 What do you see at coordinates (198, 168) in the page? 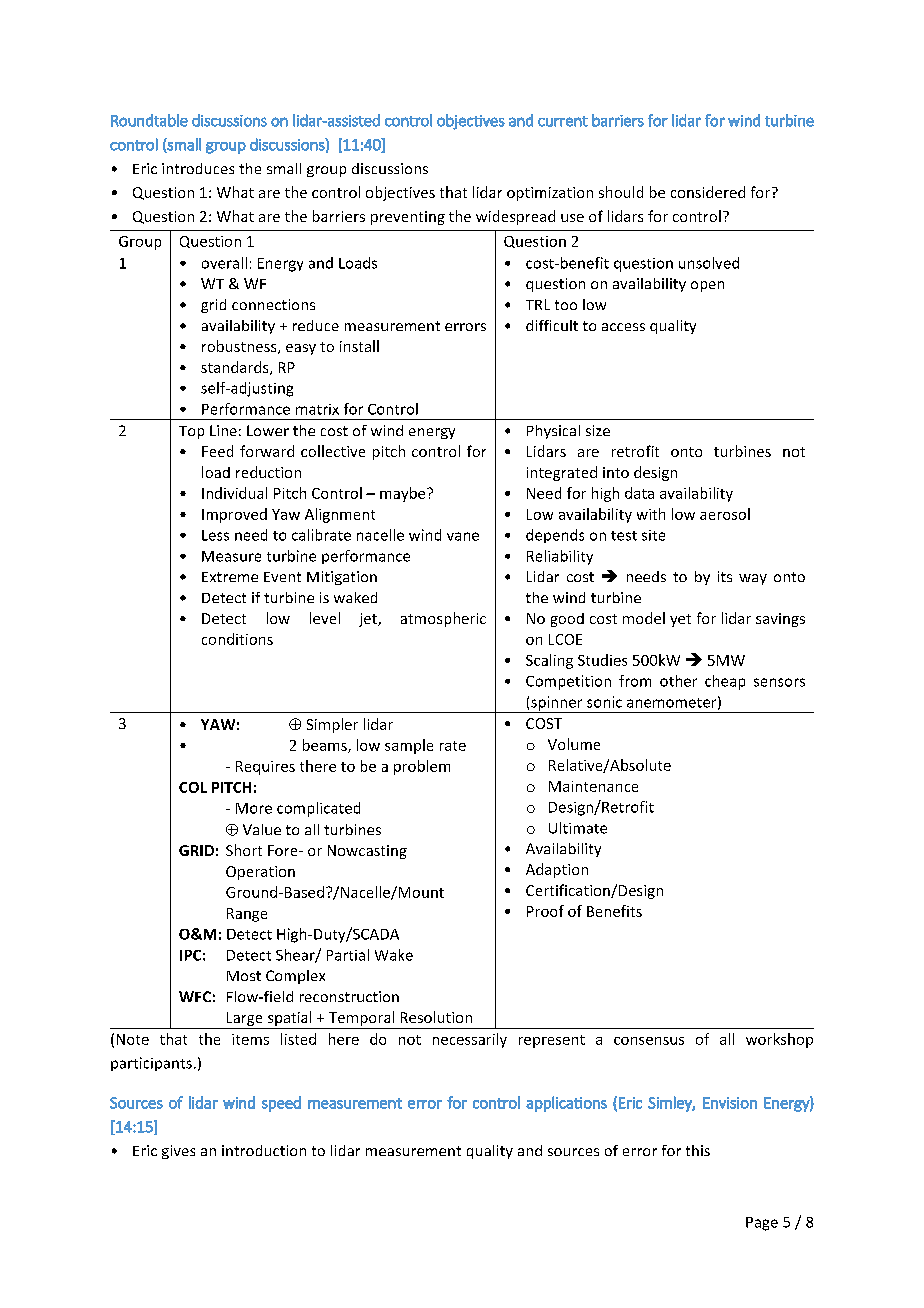
I see `introduces` at bounding box center [198, 168].
